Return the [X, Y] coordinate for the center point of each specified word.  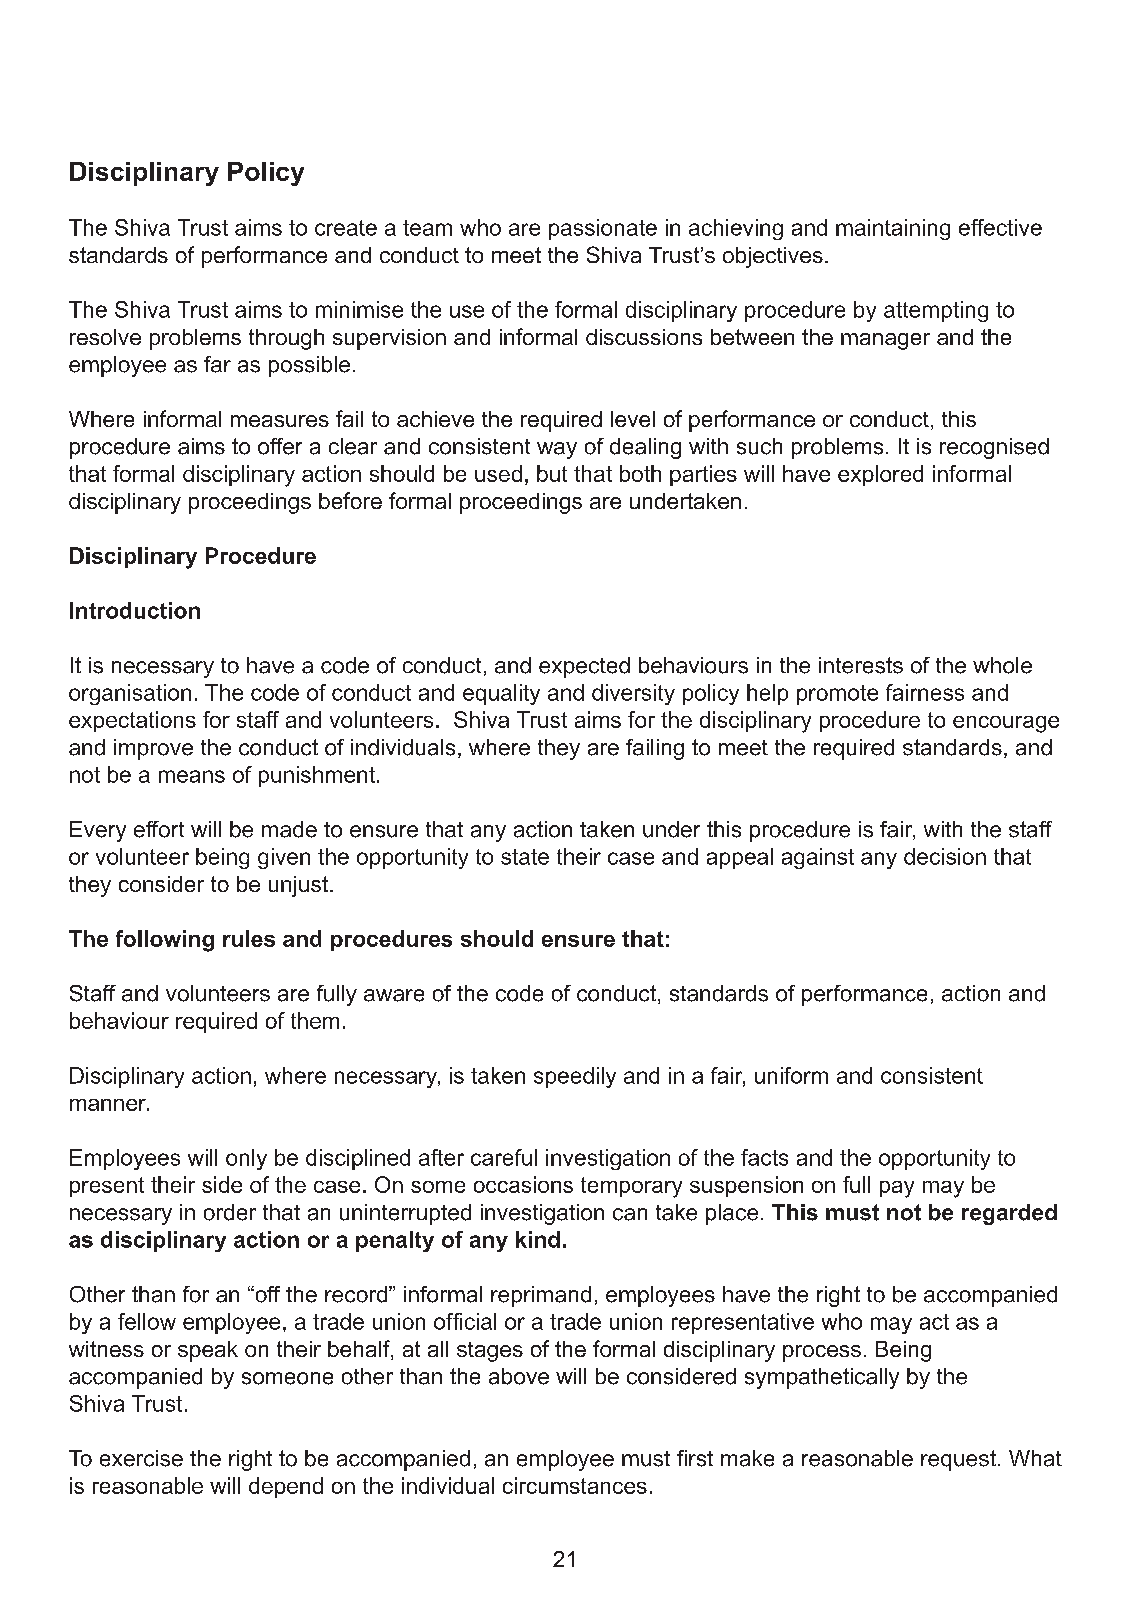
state [525, 857]
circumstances [575, 1485]
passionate [603, 229]
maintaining [893, 229]
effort [159, 829]
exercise [141, 1458]
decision [945, 856]
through [286, 339]
